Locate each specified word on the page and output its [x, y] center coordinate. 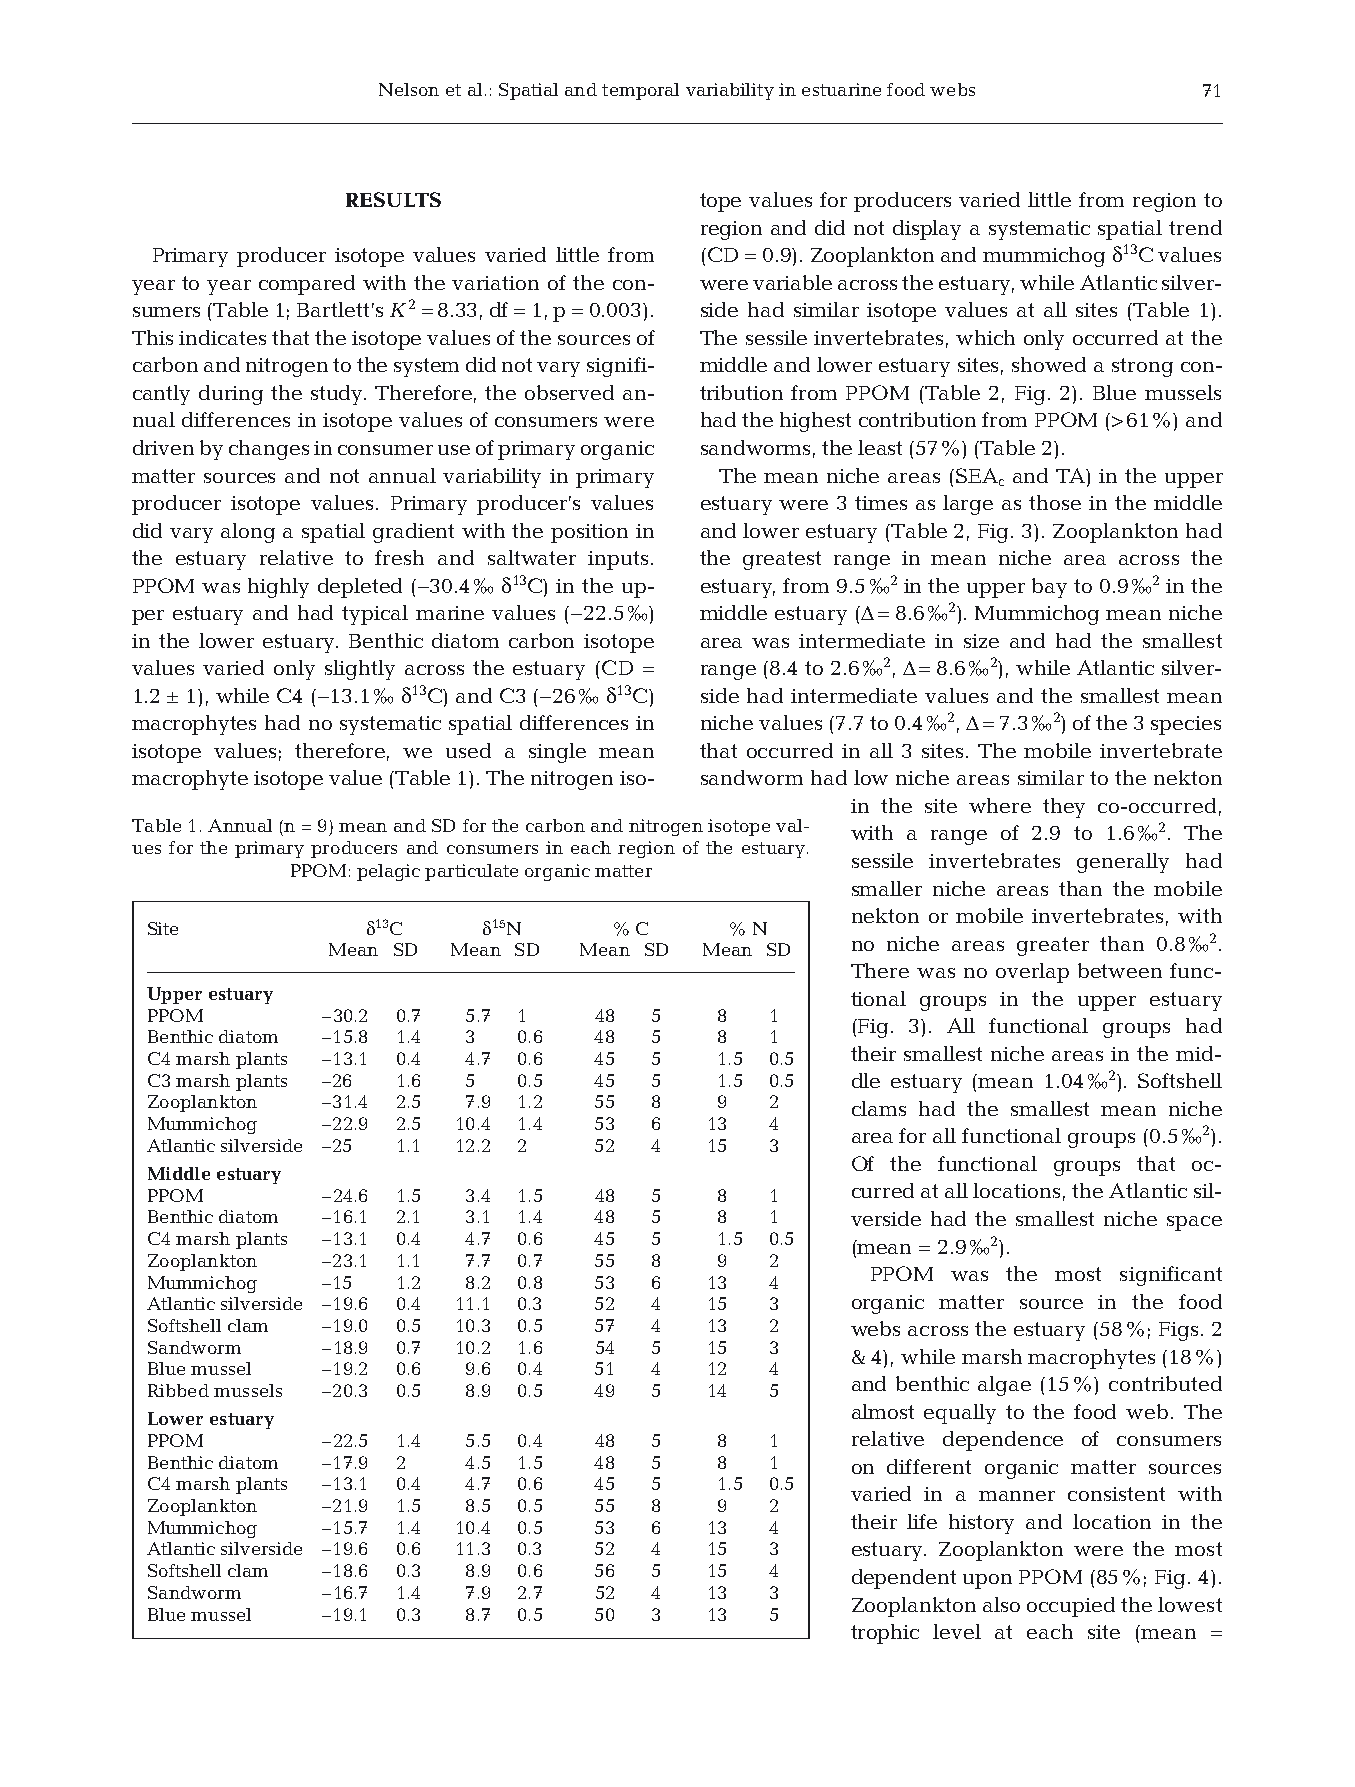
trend [1195, 227]
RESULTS [393, 199]
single [557, 753]
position [589, 533]
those [1055, 502]
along [248, 533]
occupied [1071, 1607]
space [1194, 1223]
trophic [885, 1634]
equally [960, 1414]
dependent [904, 1579]
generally [1123, 863]
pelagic [388, 872]
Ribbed [178, 1390]
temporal [640, 91]
